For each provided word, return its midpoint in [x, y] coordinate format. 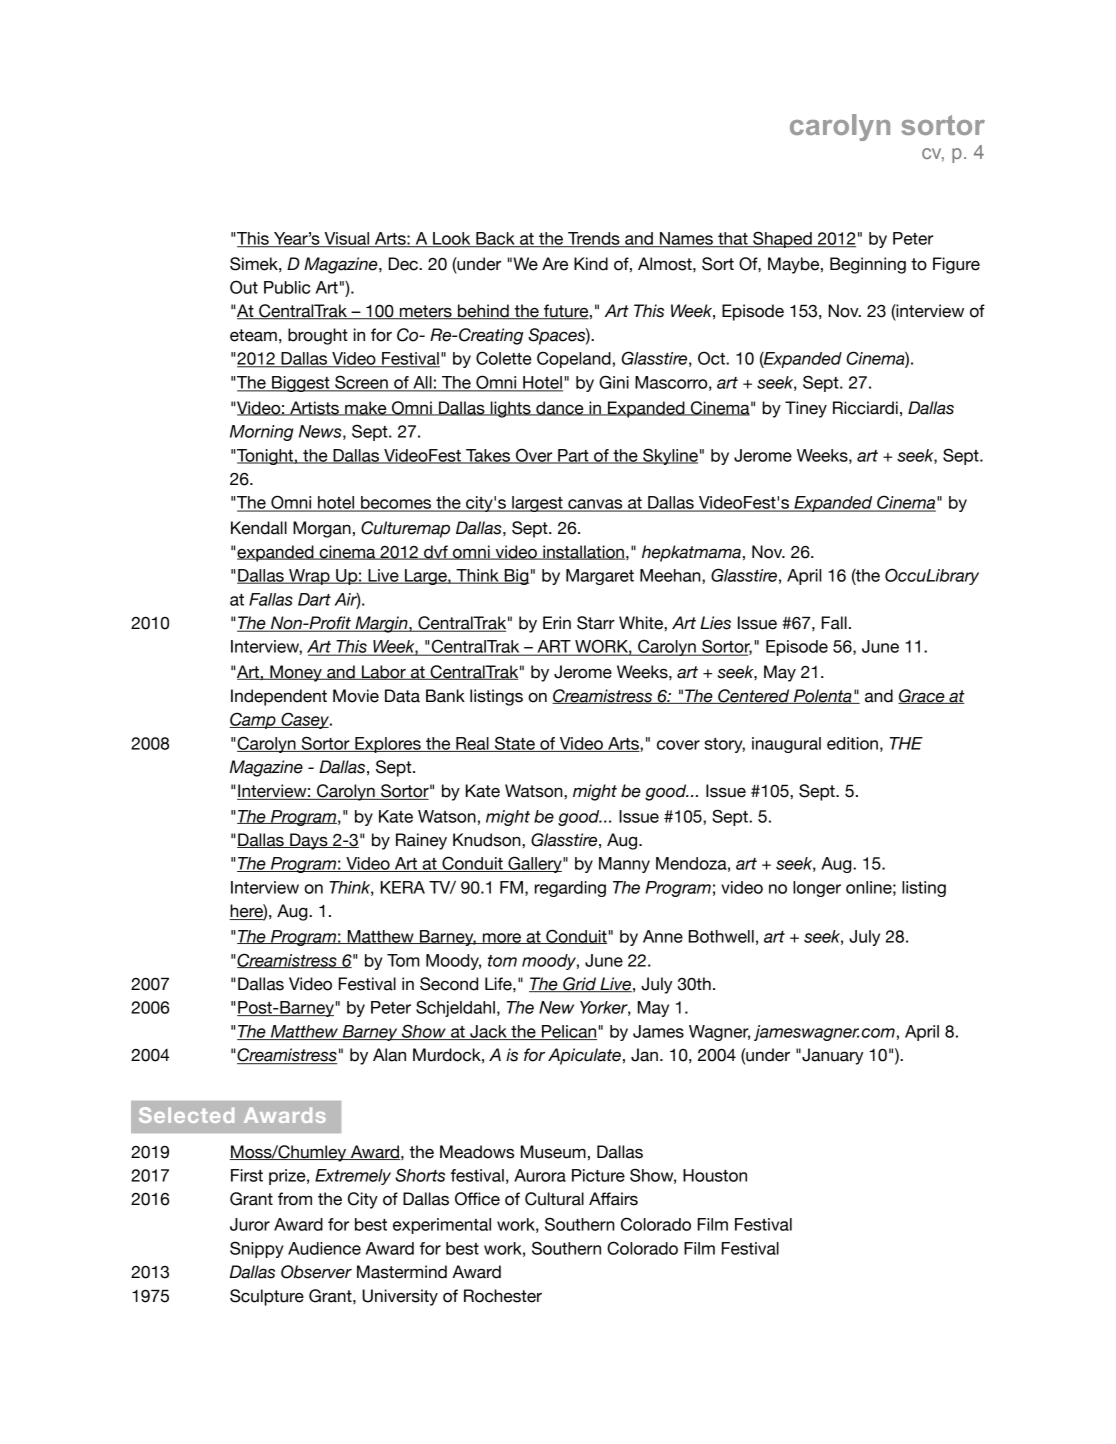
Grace [922, 696]
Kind [591, 264]
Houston [715, 1175]
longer [817, 889]
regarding [570, 889]
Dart [314, 599]
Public [287, 287]
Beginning [868, 265]
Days [309, 841]
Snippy [257, 1249]
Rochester [503, 1296]
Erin [557, 622]
